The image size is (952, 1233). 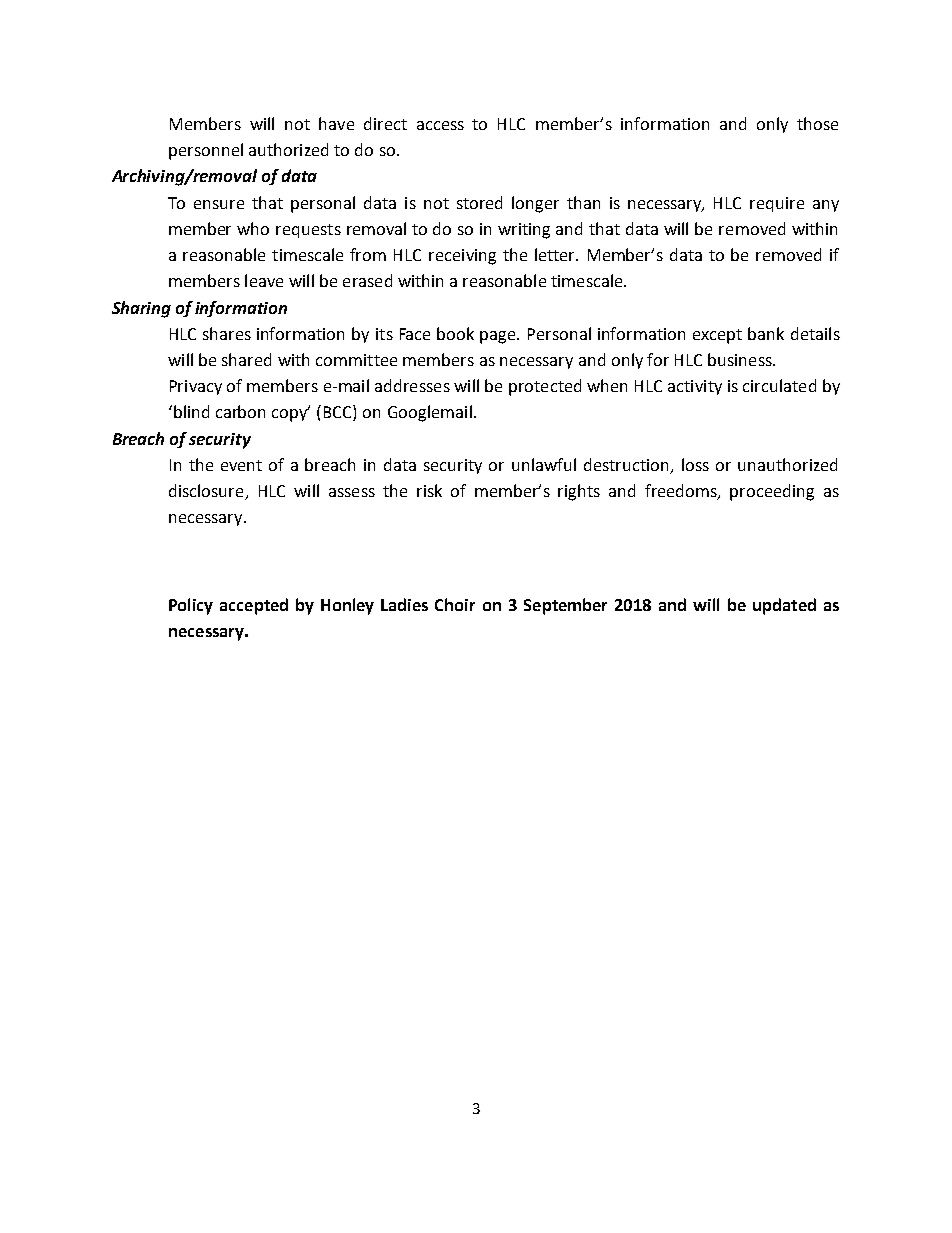 What do you see at coordinates (241, 465) in the page?
I see `event` at bounding box center [241, 465].
